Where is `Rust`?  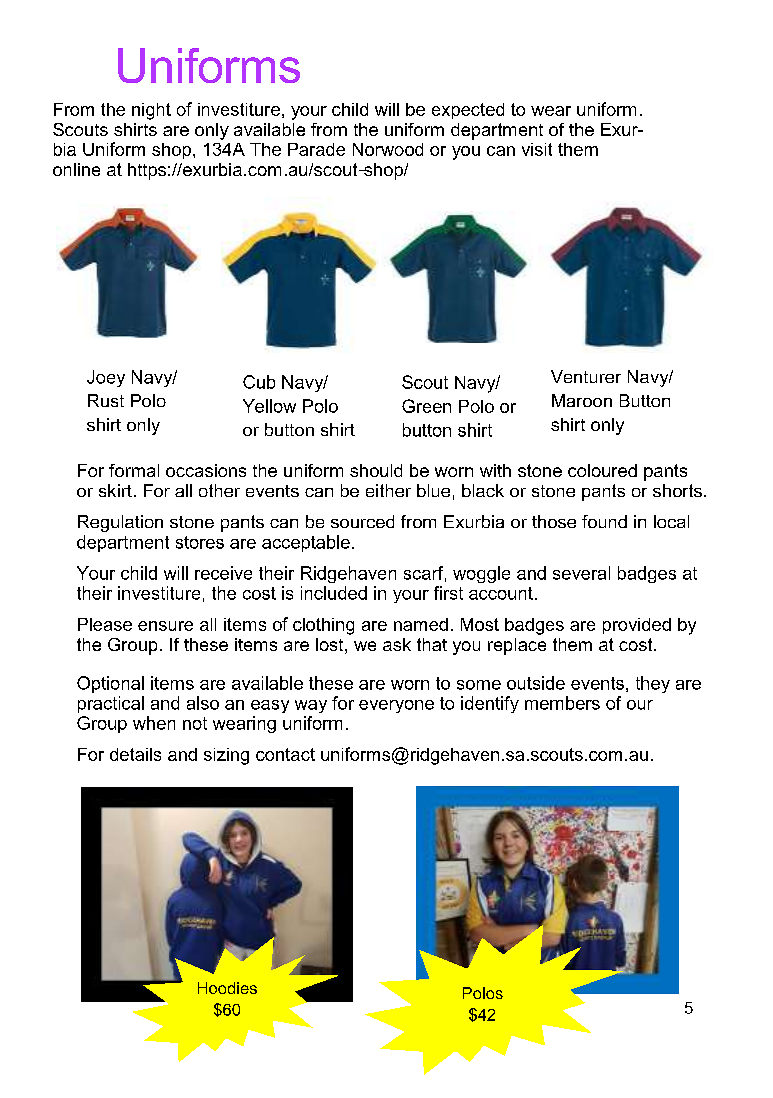
Rust is located at coordinates (106, 400).
